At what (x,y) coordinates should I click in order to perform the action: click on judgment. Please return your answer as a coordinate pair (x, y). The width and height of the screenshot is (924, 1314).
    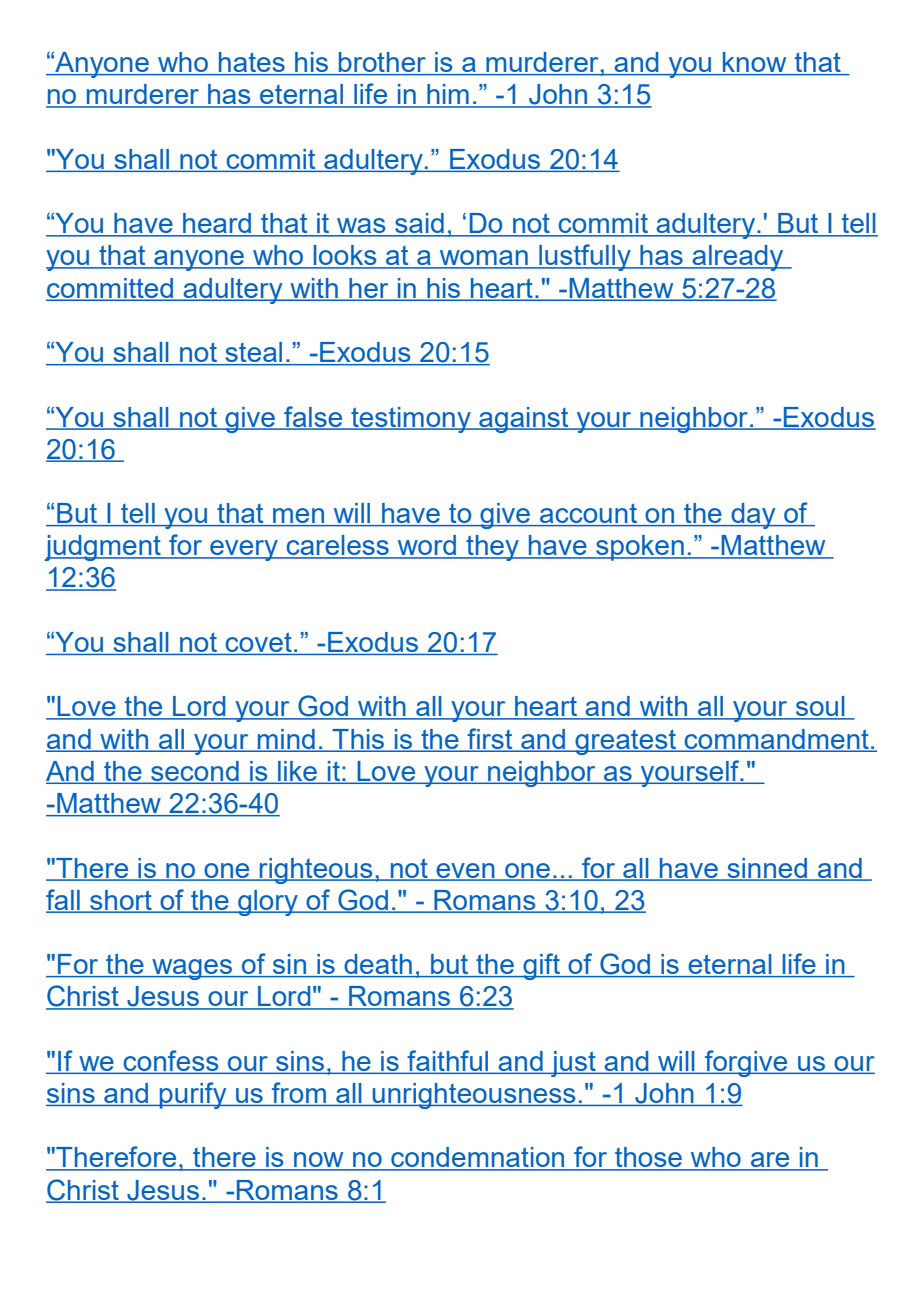
    Looking at the image, I should click on (104, 548).
